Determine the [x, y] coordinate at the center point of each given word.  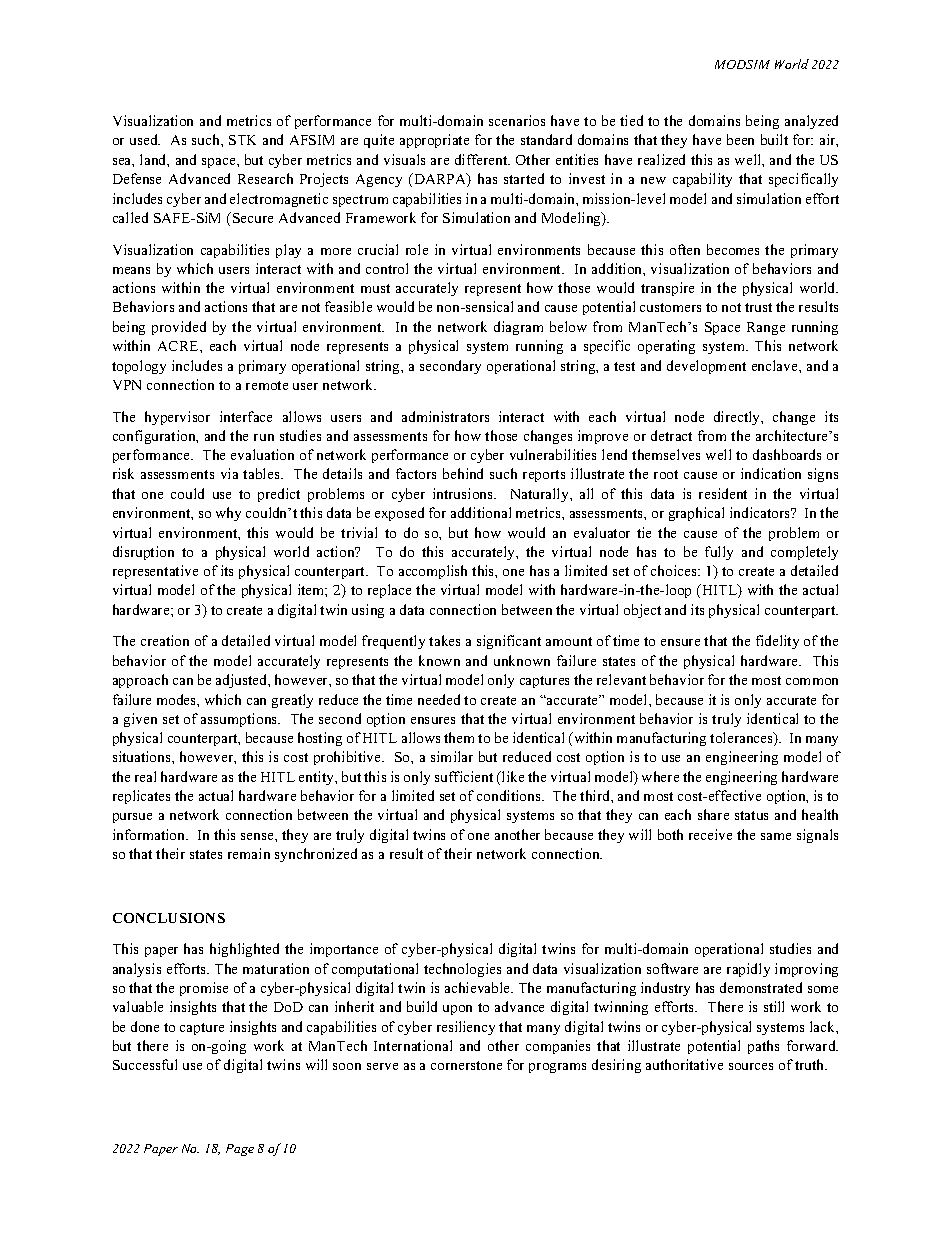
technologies [462, 970]
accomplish [433, 572]
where [660, 776]
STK [242, 140]
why [228, 514]
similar [452, 756]
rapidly [748, 970]
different [482, 159]
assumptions [240, 720]
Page [240, 1150]
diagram [518, 328]
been [740, 139]
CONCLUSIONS [169, 918]
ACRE [179, 346]
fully [719, 553]
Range [766, 328]
